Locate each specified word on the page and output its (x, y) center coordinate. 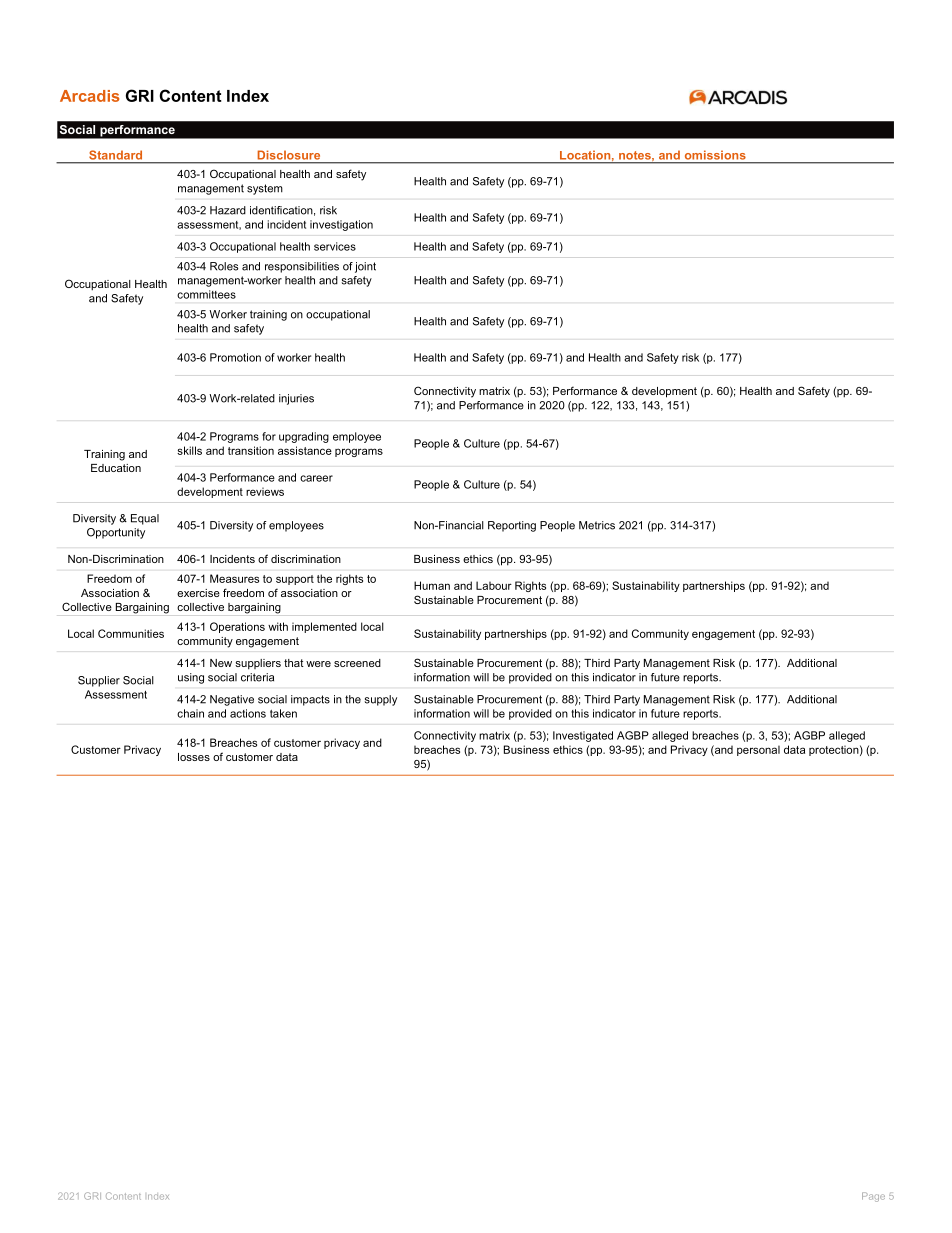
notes (636, 155)
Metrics (597, 525)
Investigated (583, 736)
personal (758, 750)
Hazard (228, 210)
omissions (715, 155)
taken (283, 713)
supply (381, 700)
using (191, 678)
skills (189, 450)
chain (190, 713)
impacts (310, 700)
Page (873, 1197)
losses (194, 757)
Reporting (512, 526)
